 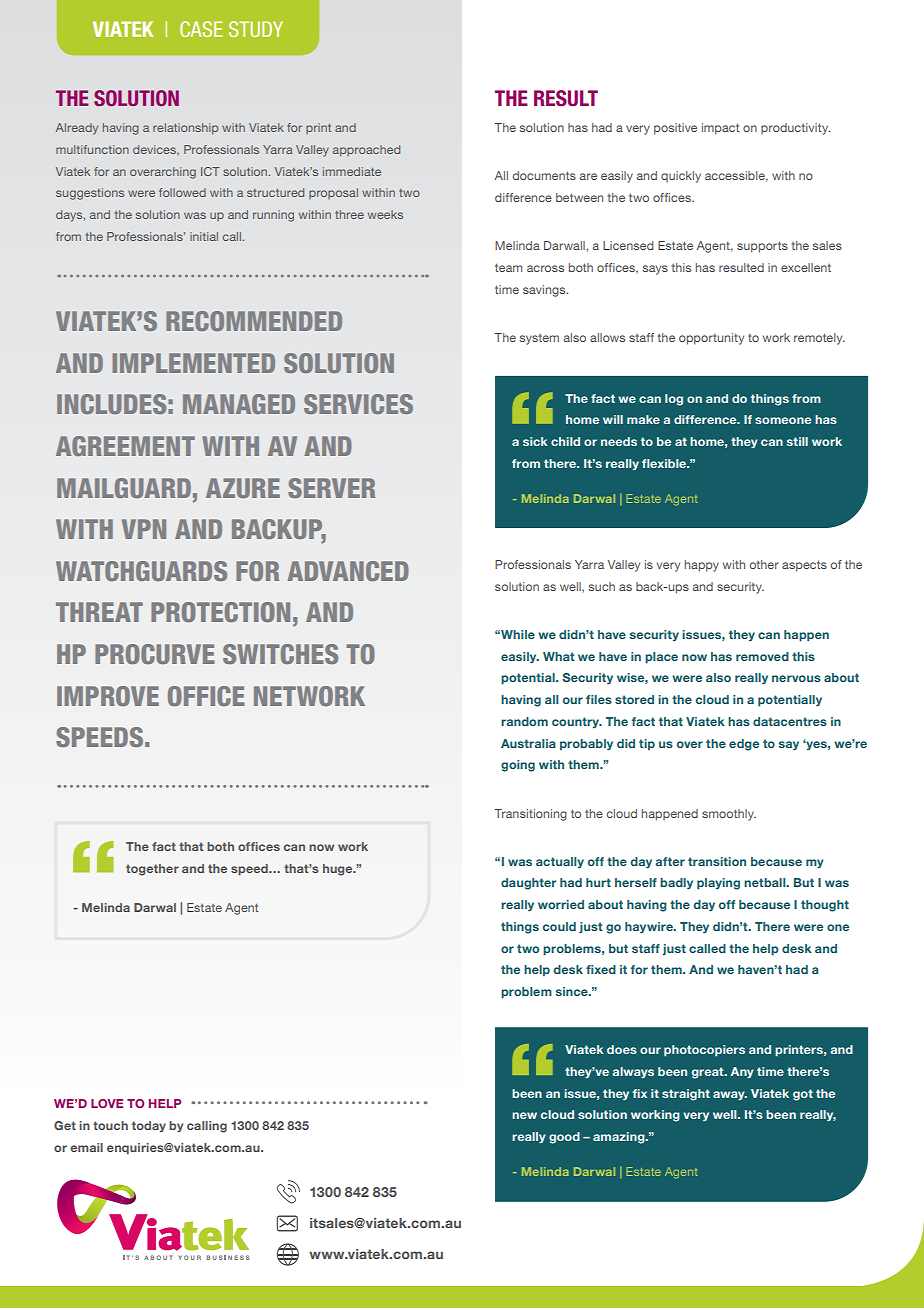 I want to click on today, so click(x=149, y=1126).
